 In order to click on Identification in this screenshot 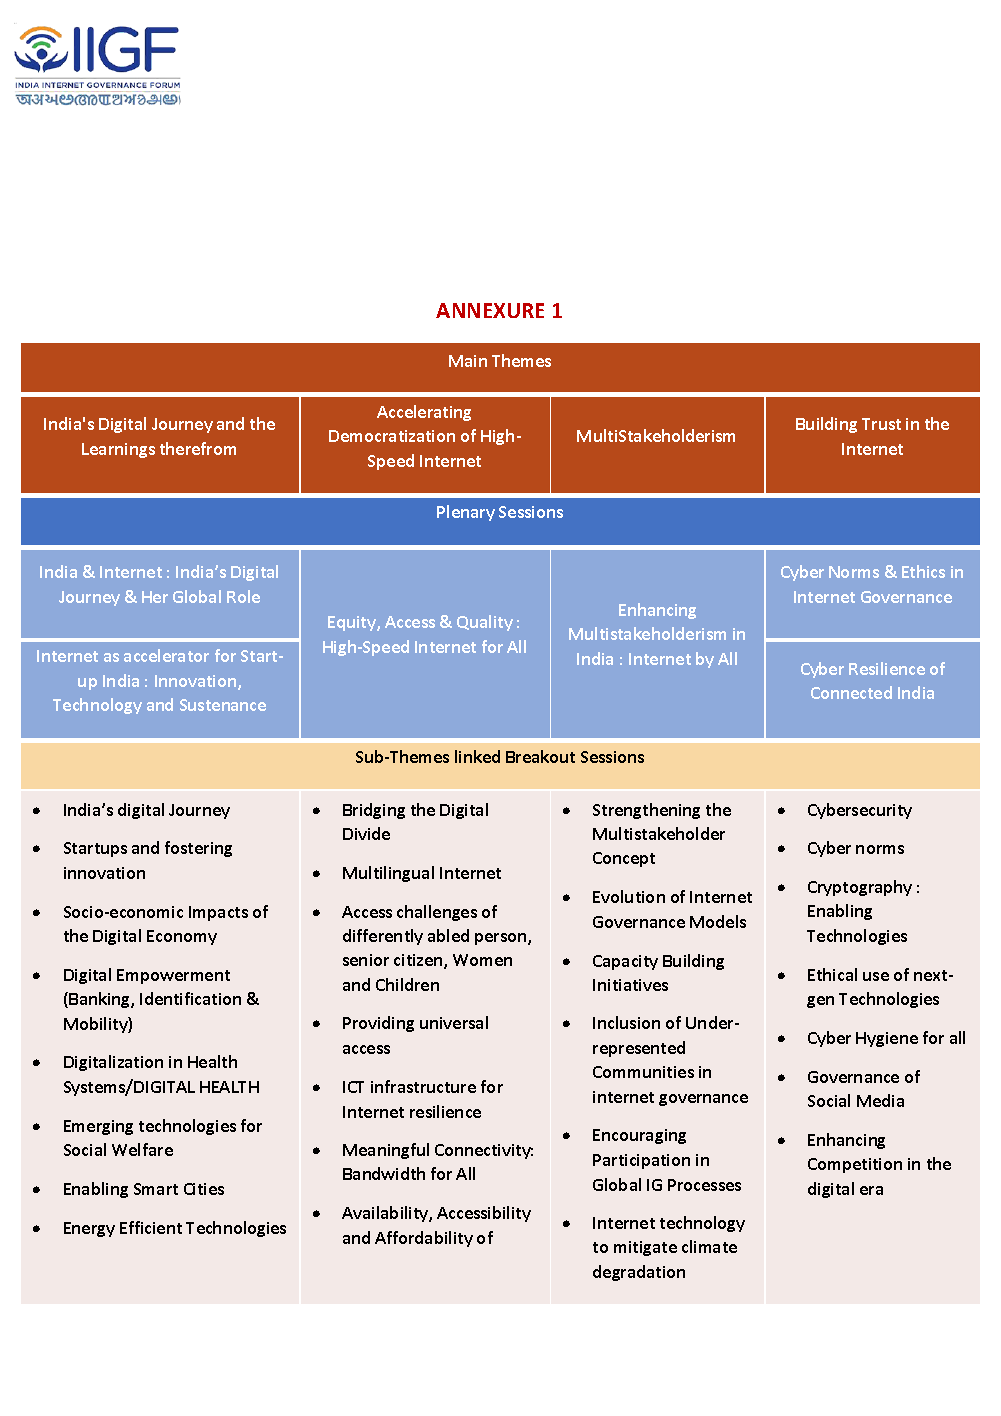, I will do `click(190, 998)`.
